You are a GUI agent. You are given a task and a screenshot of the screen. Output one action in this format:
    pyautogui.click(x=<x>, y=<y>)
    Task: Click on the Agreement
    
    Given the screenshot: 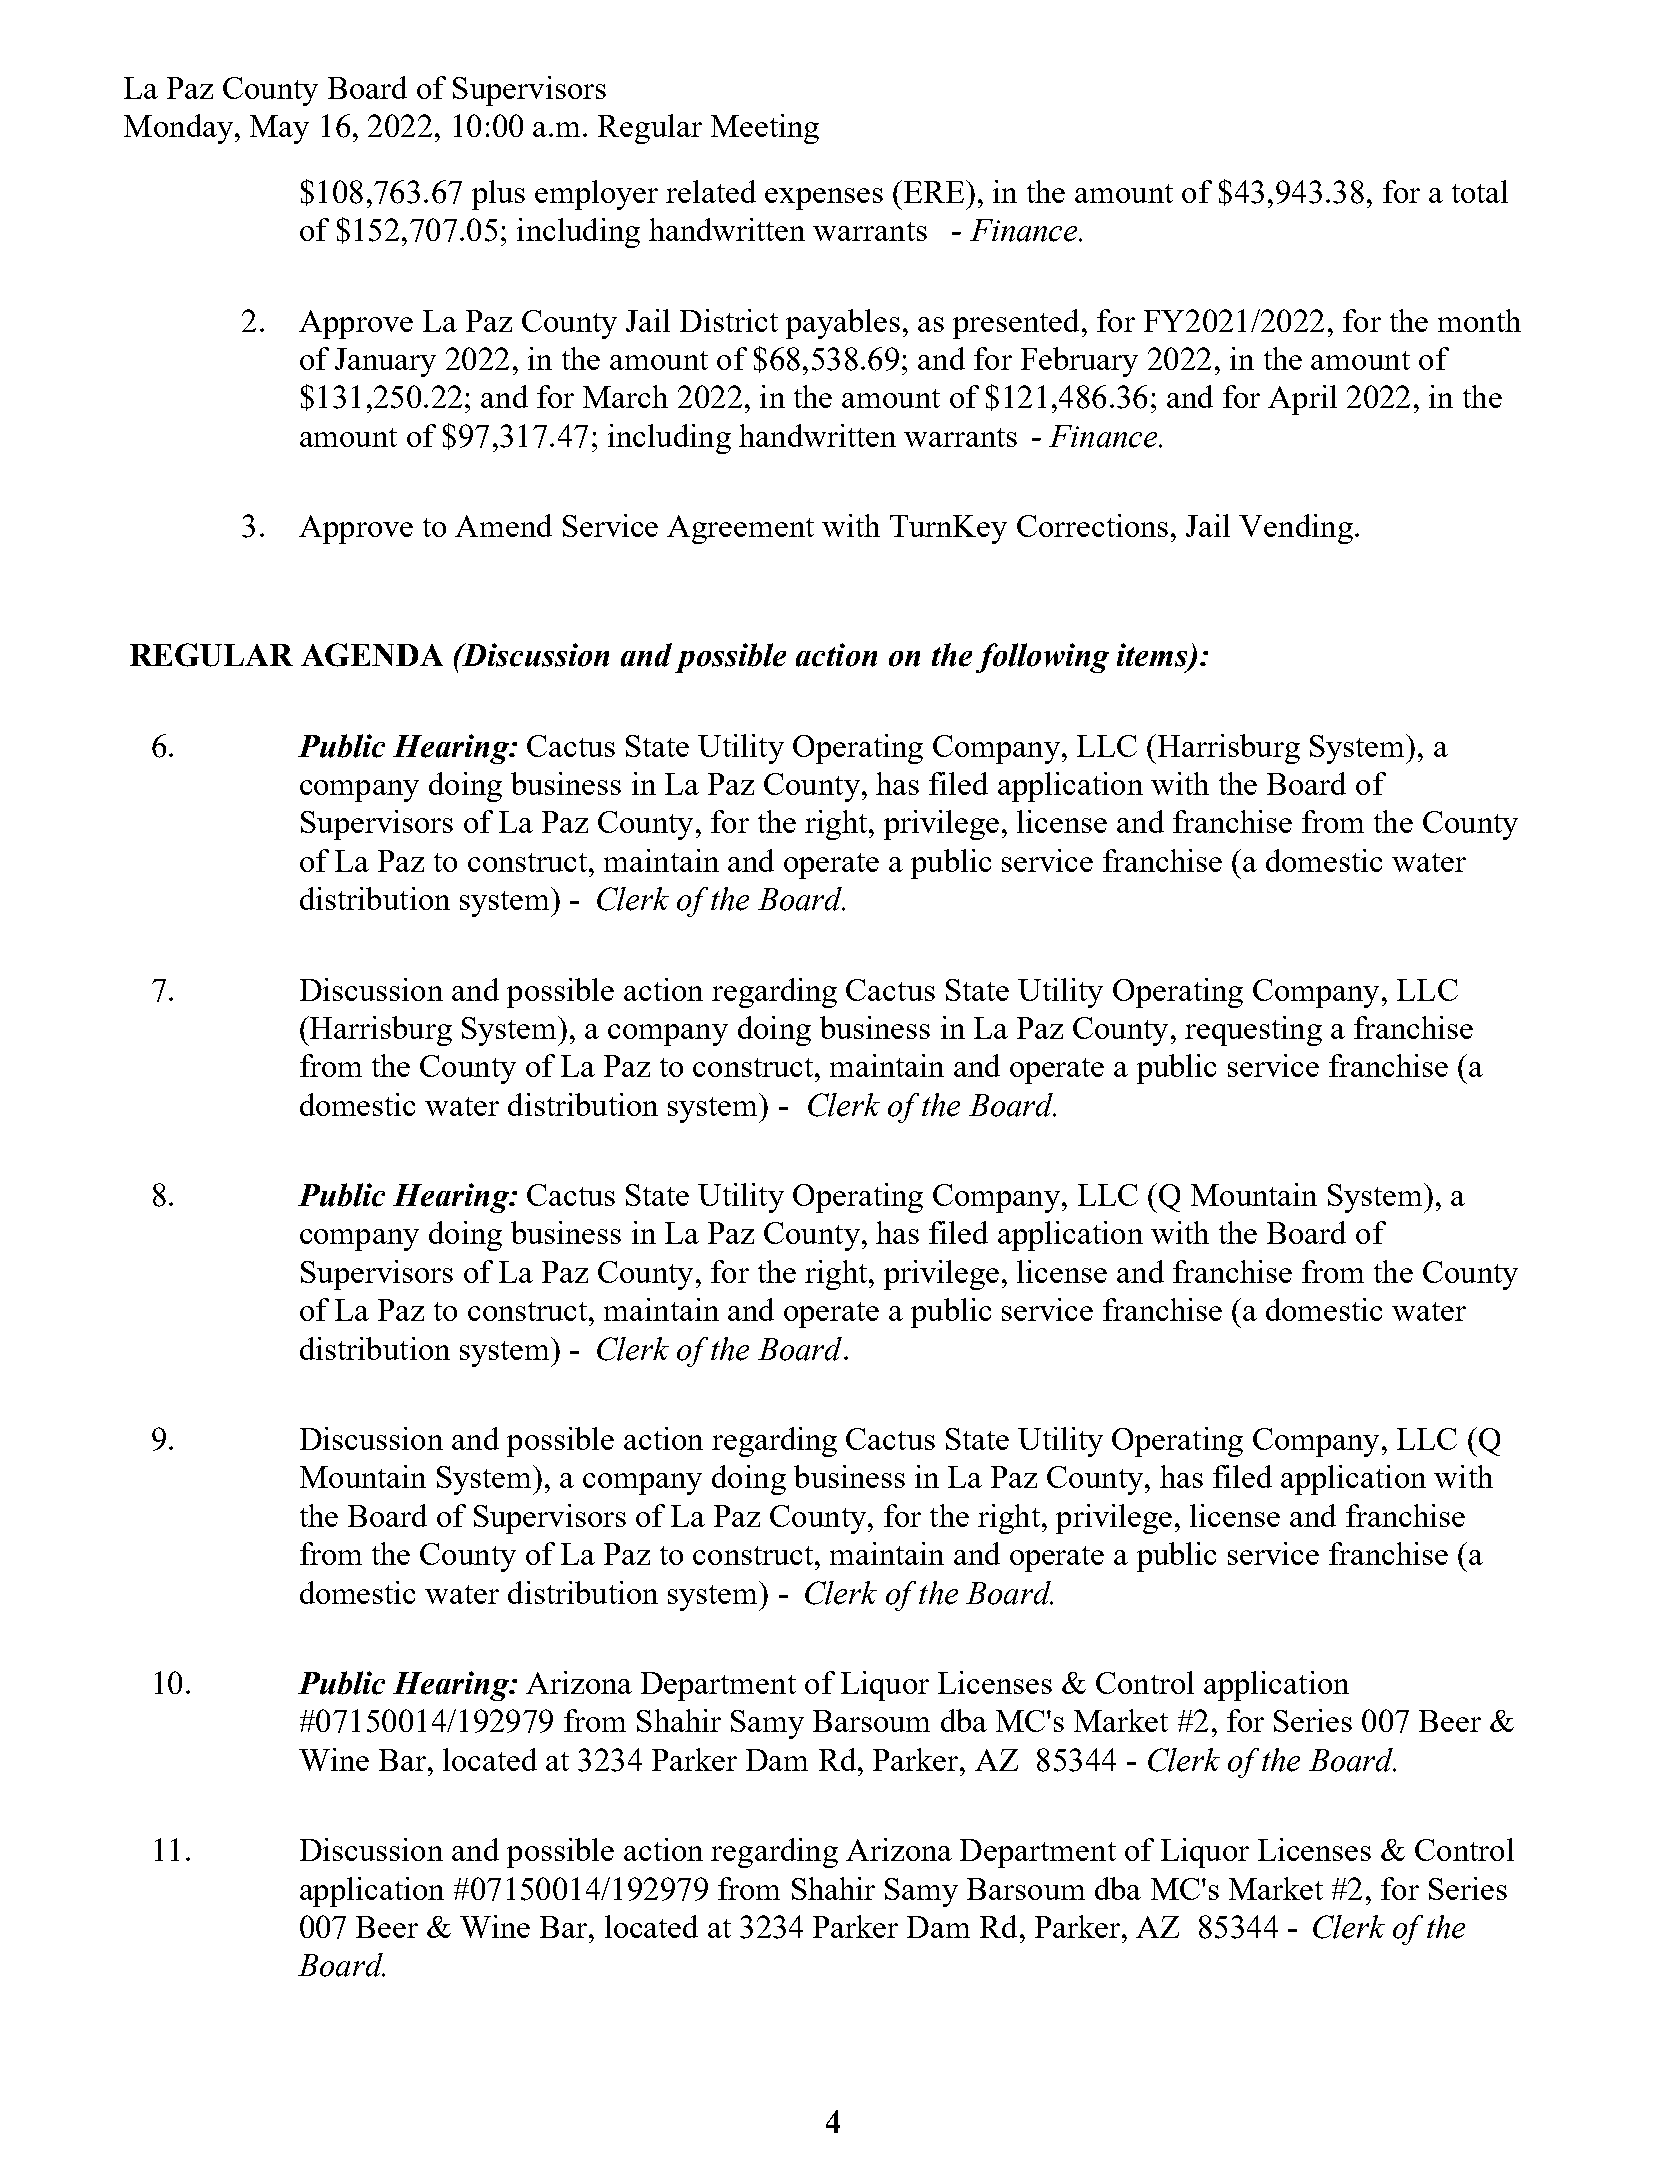 What is the action you would take?
    pyautogui.click(x=740, y=529)
